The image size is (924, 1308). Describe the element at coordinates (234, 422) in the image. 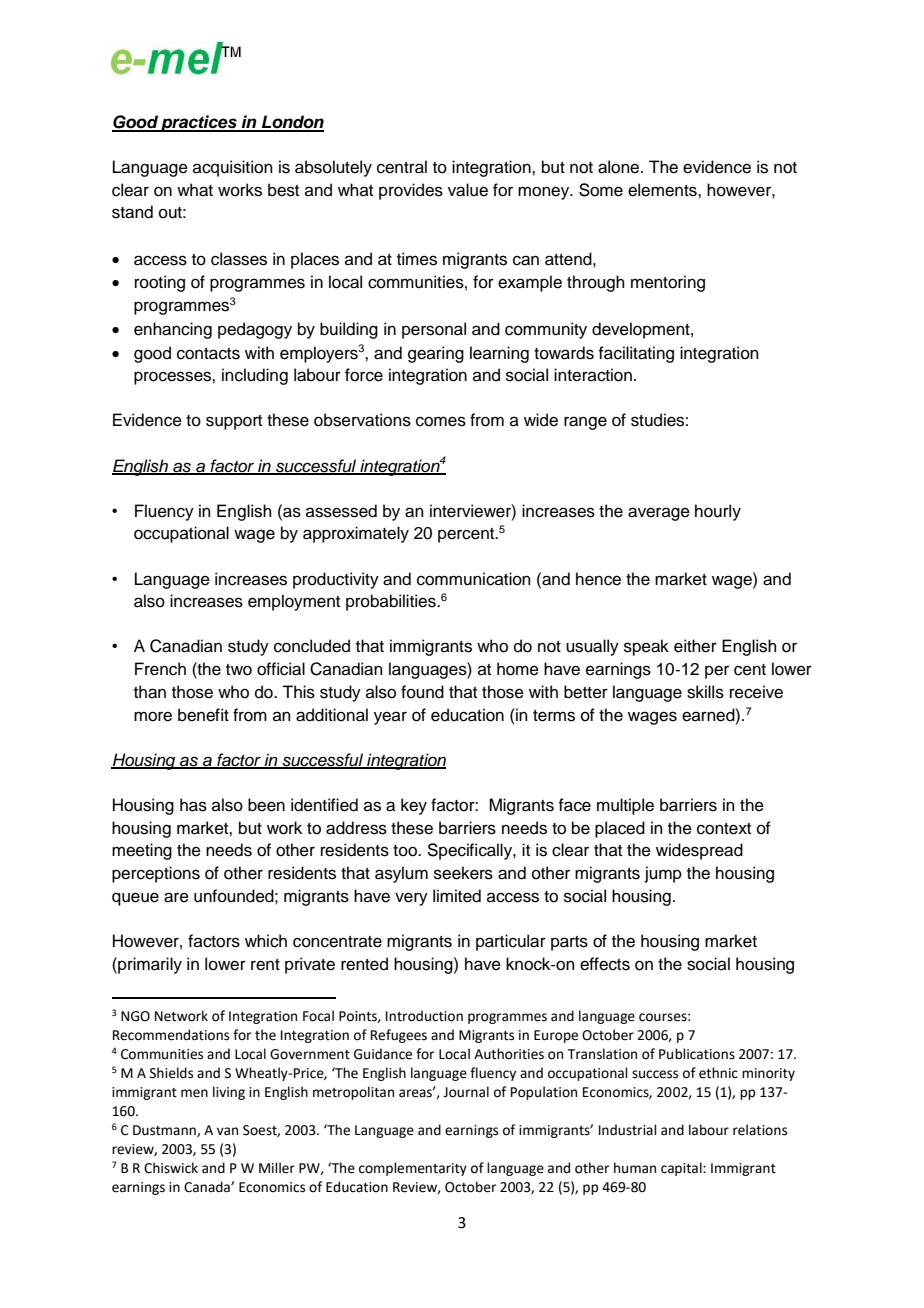

I see `support` at that location.
